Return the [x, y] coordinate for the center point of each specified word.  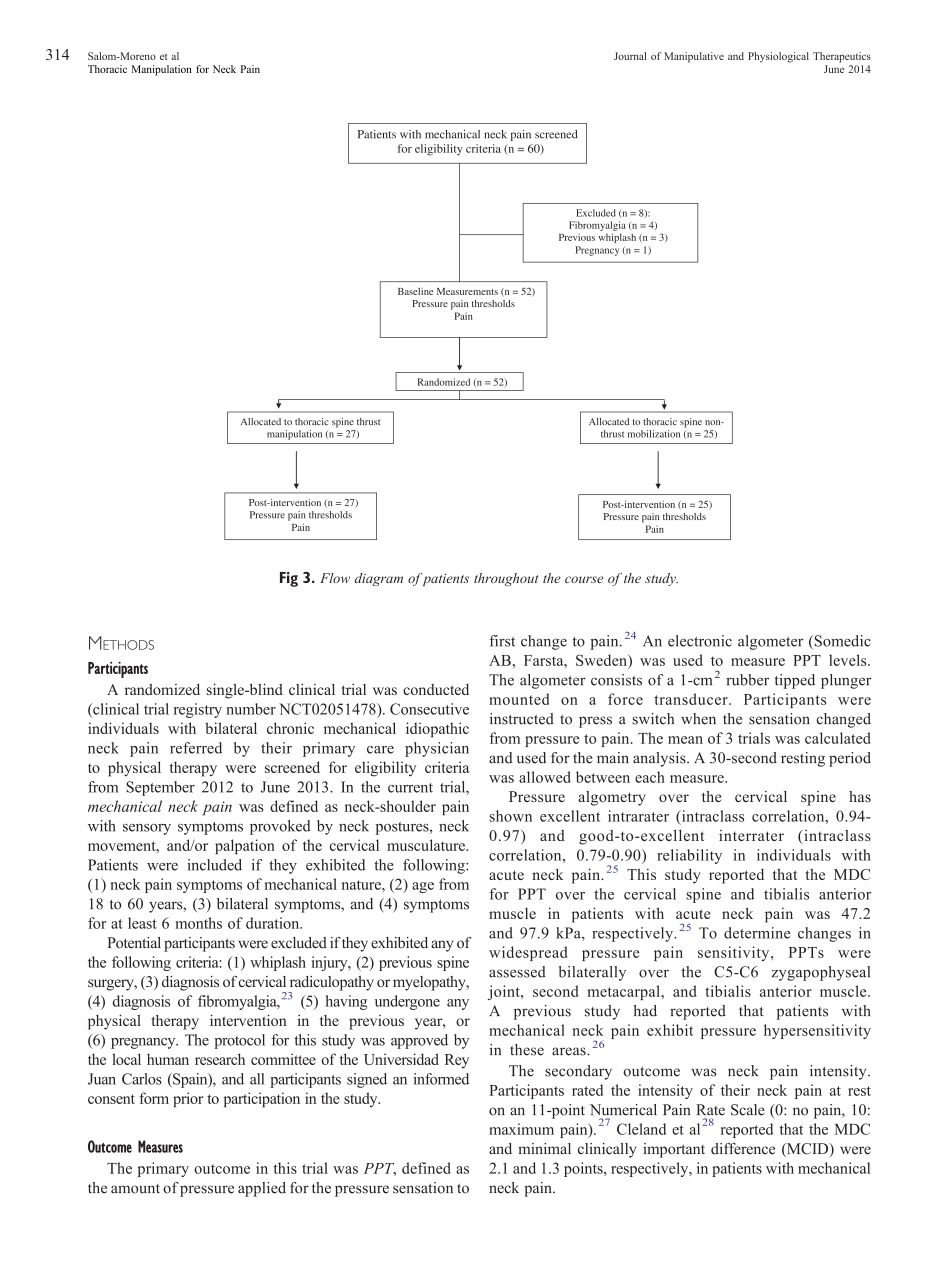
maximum [521, 1129]
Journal [630, 56]
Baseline [415, 291]
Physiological [778, 57]
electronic [700, 641]
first [502, 641]
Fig [289, 579]
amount [135, 1189]
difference [743, 1149]
